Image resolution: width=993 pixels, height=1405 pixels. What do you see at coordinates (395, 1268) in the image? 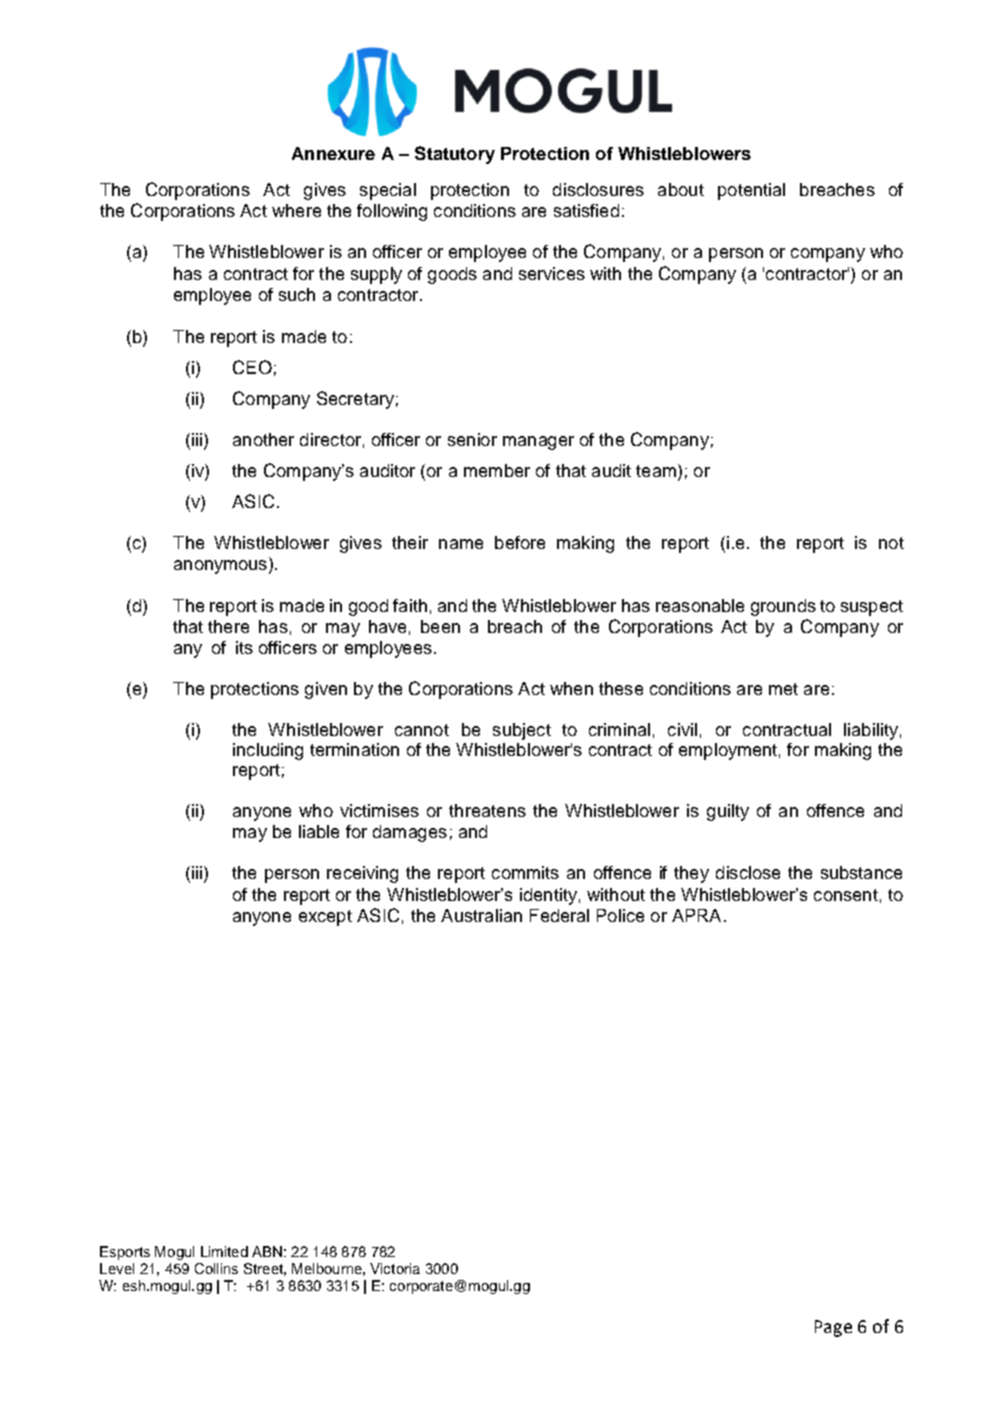
I see `Victoria` at bounding box center [395, 1268].
